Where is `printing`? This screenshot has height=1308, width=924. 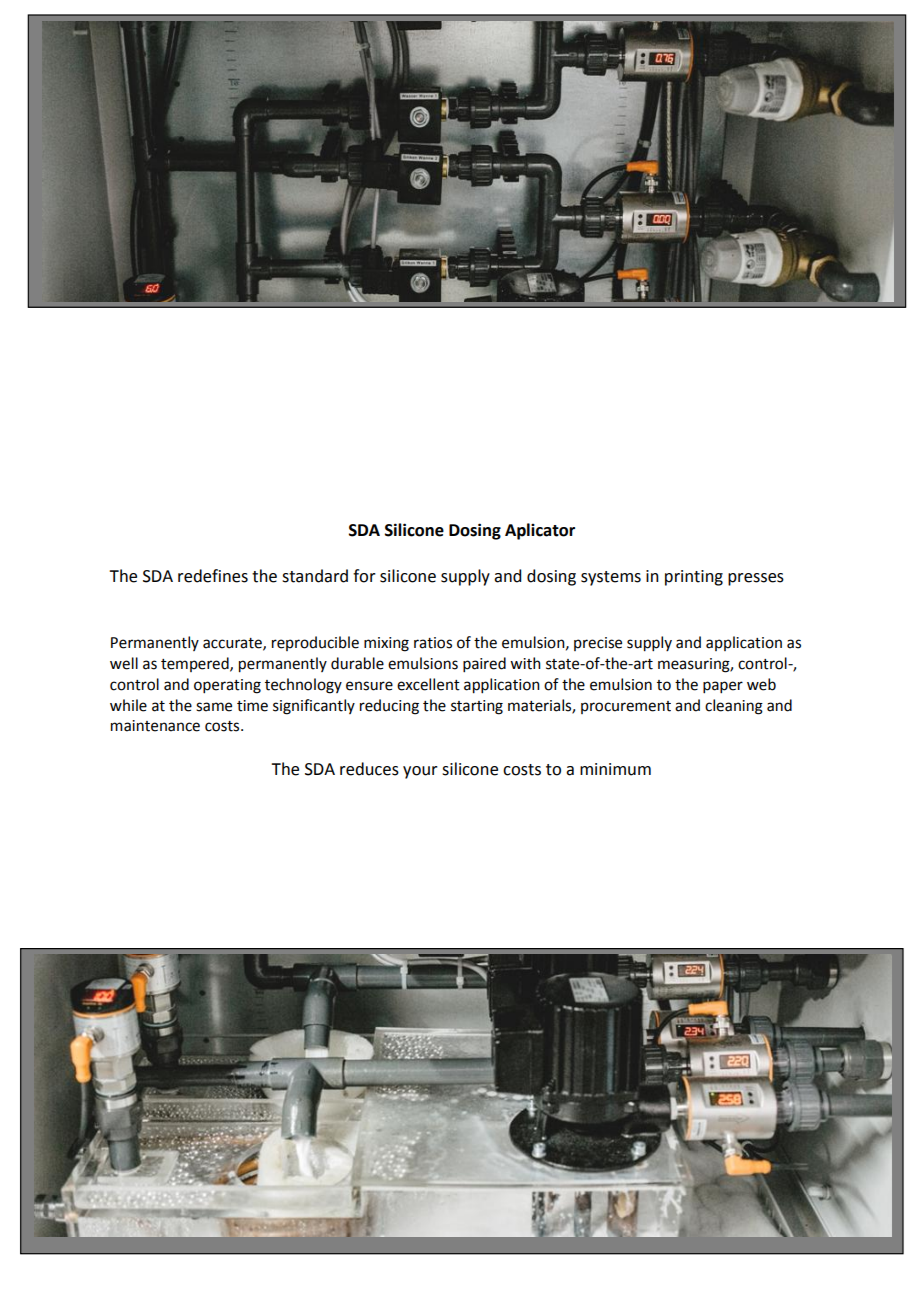
printing is located at coordinates (694, 578).
